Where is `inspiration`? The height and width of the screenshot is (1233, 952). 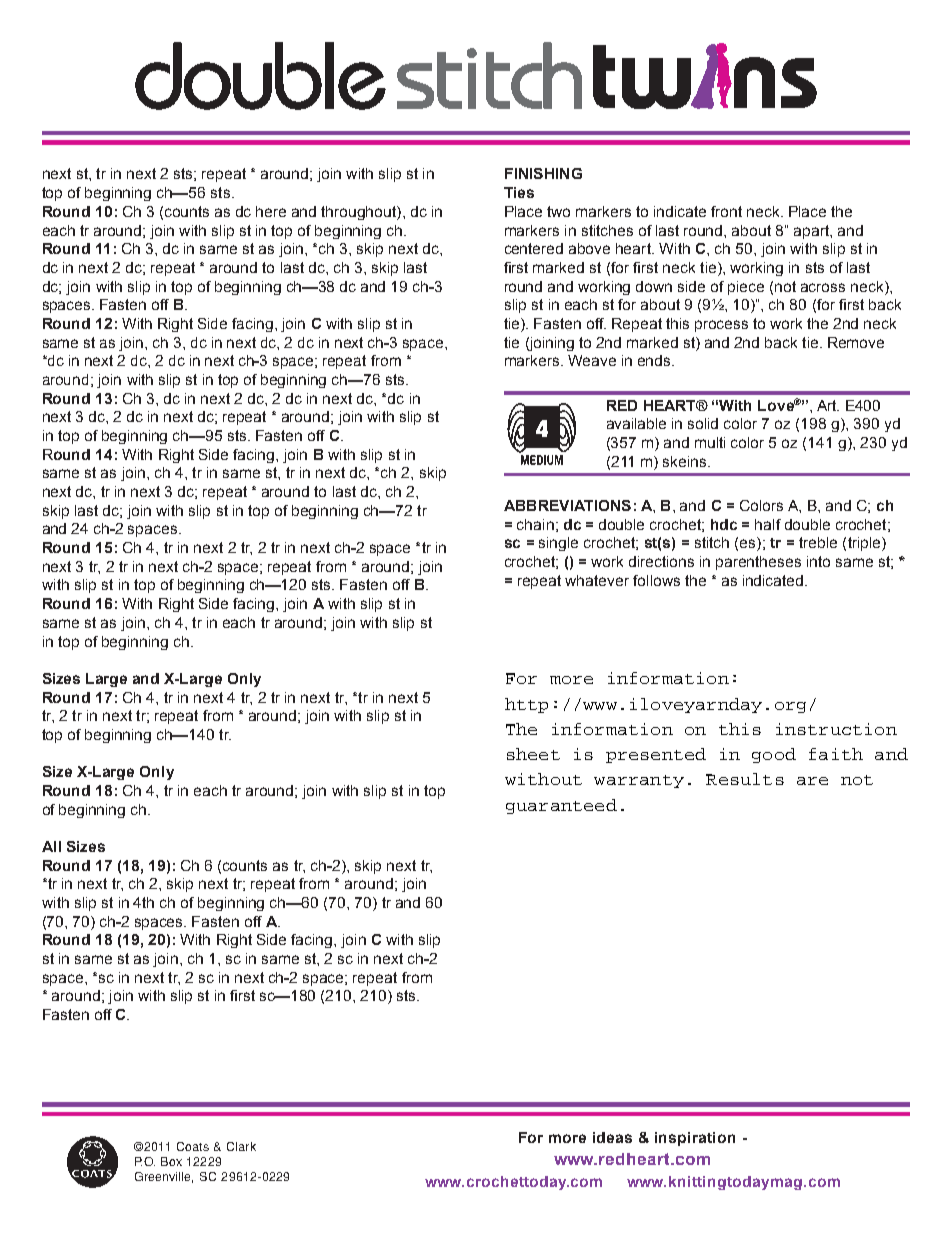 inspiration is located at coordinates (695, 1139).
